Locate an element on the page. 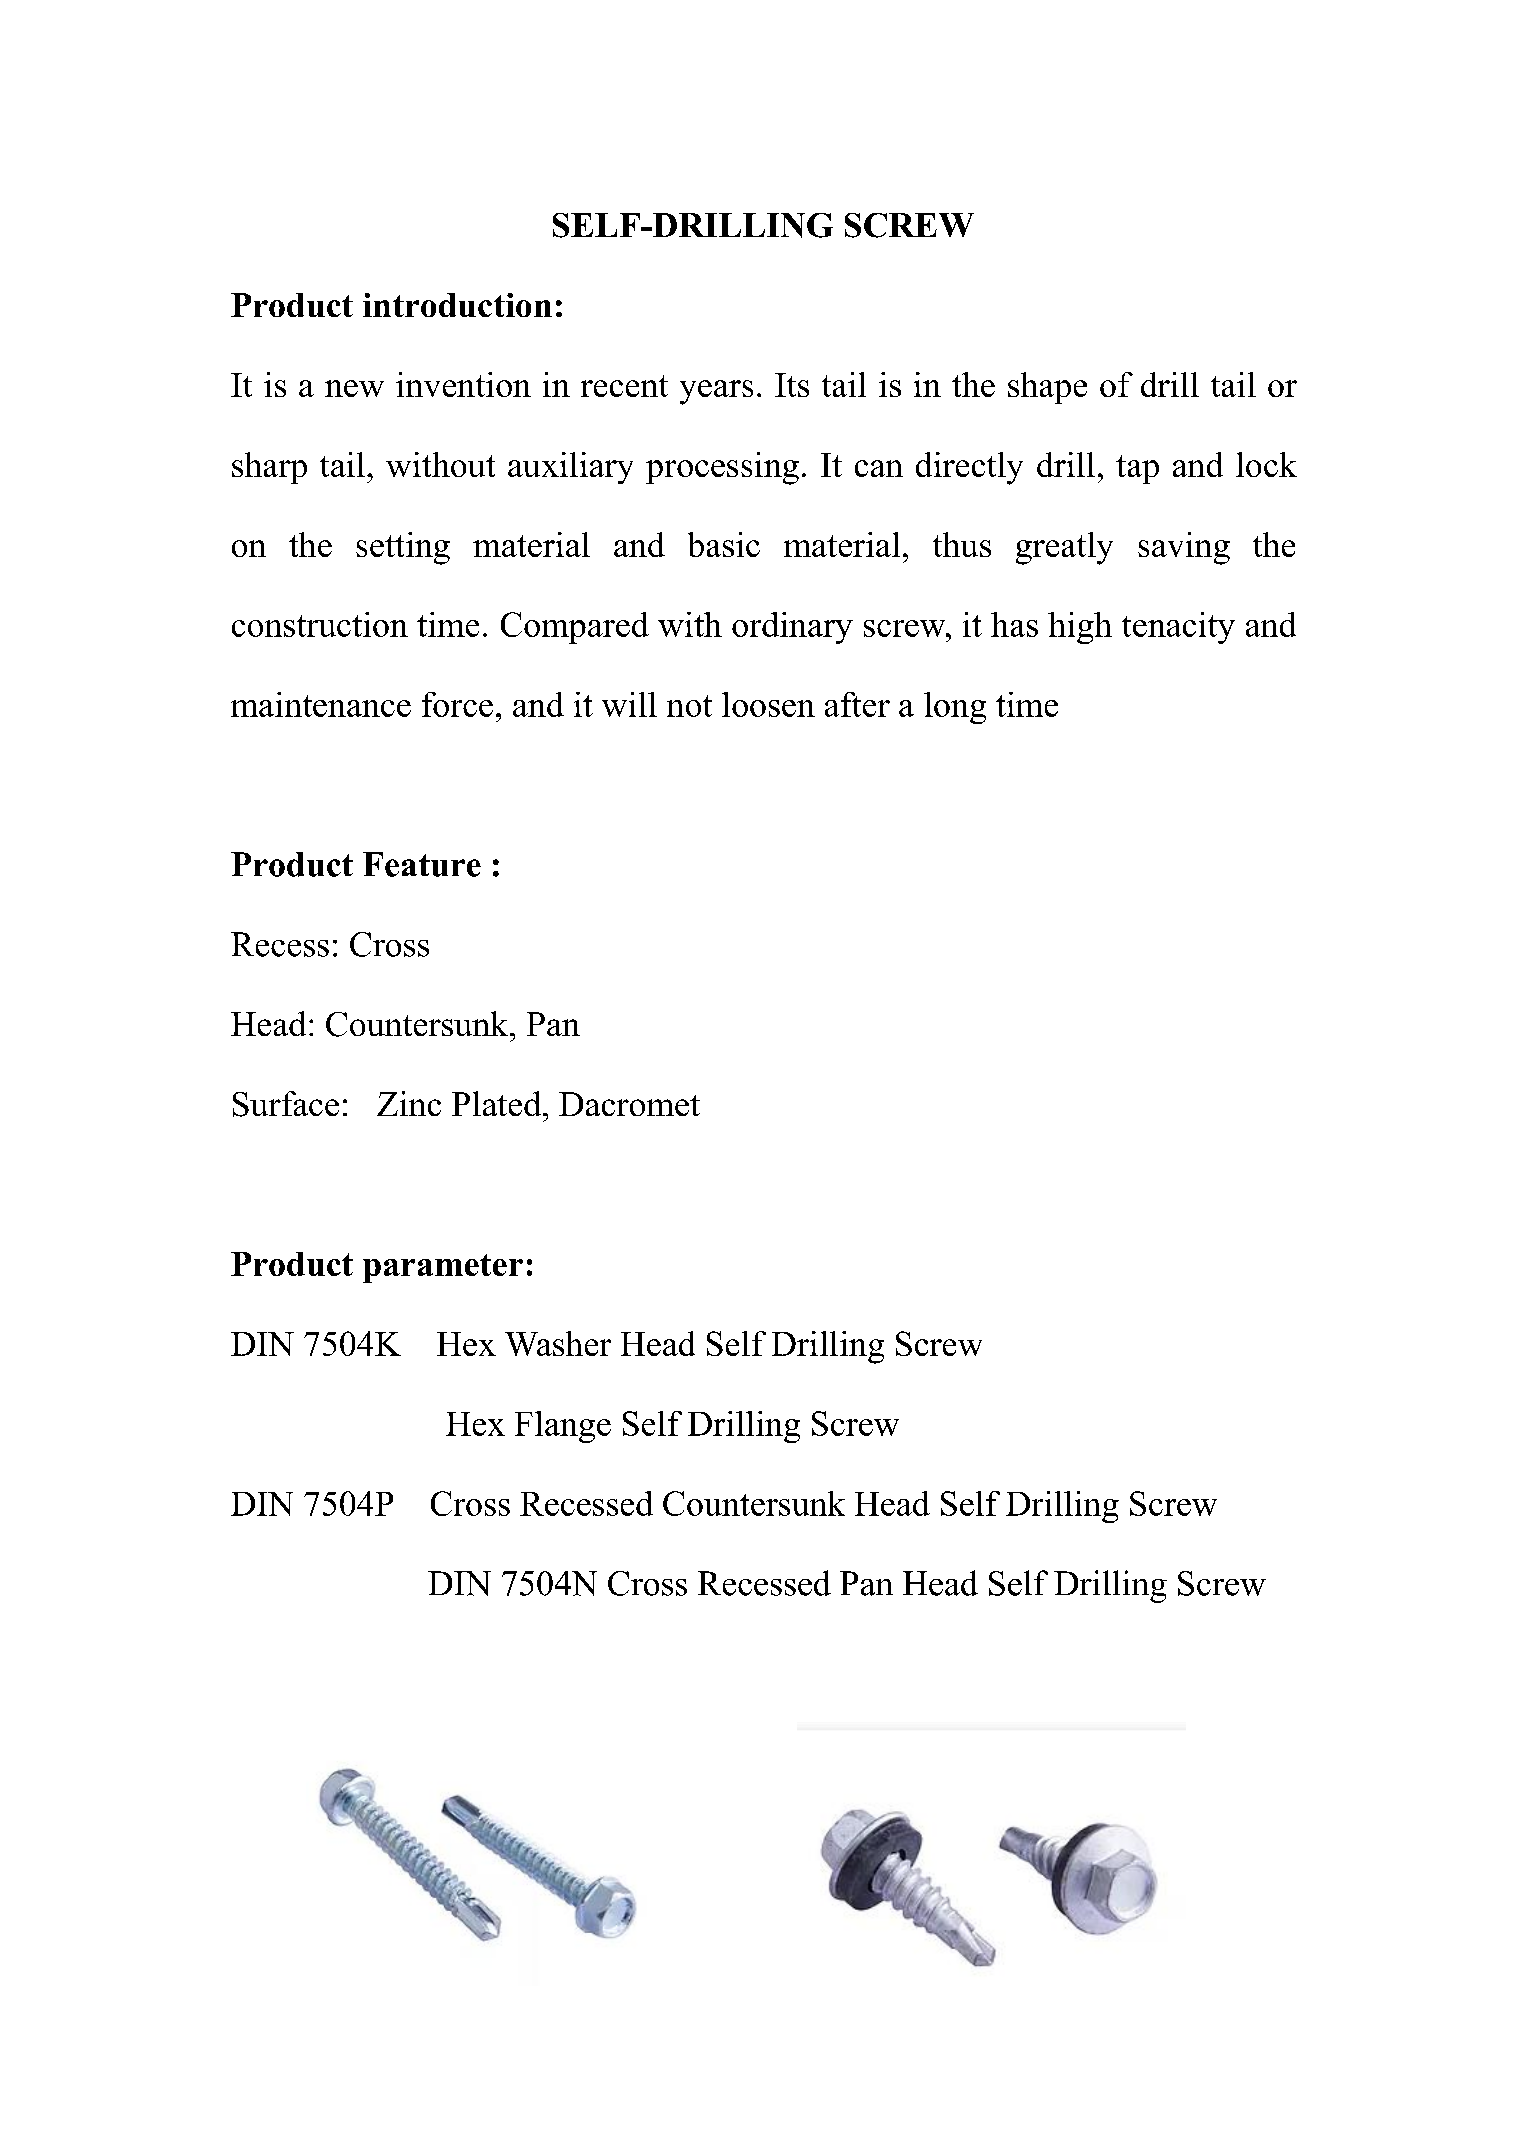 The image size is (1524, 2156). Plated is located at coordinates (498, 1103).
